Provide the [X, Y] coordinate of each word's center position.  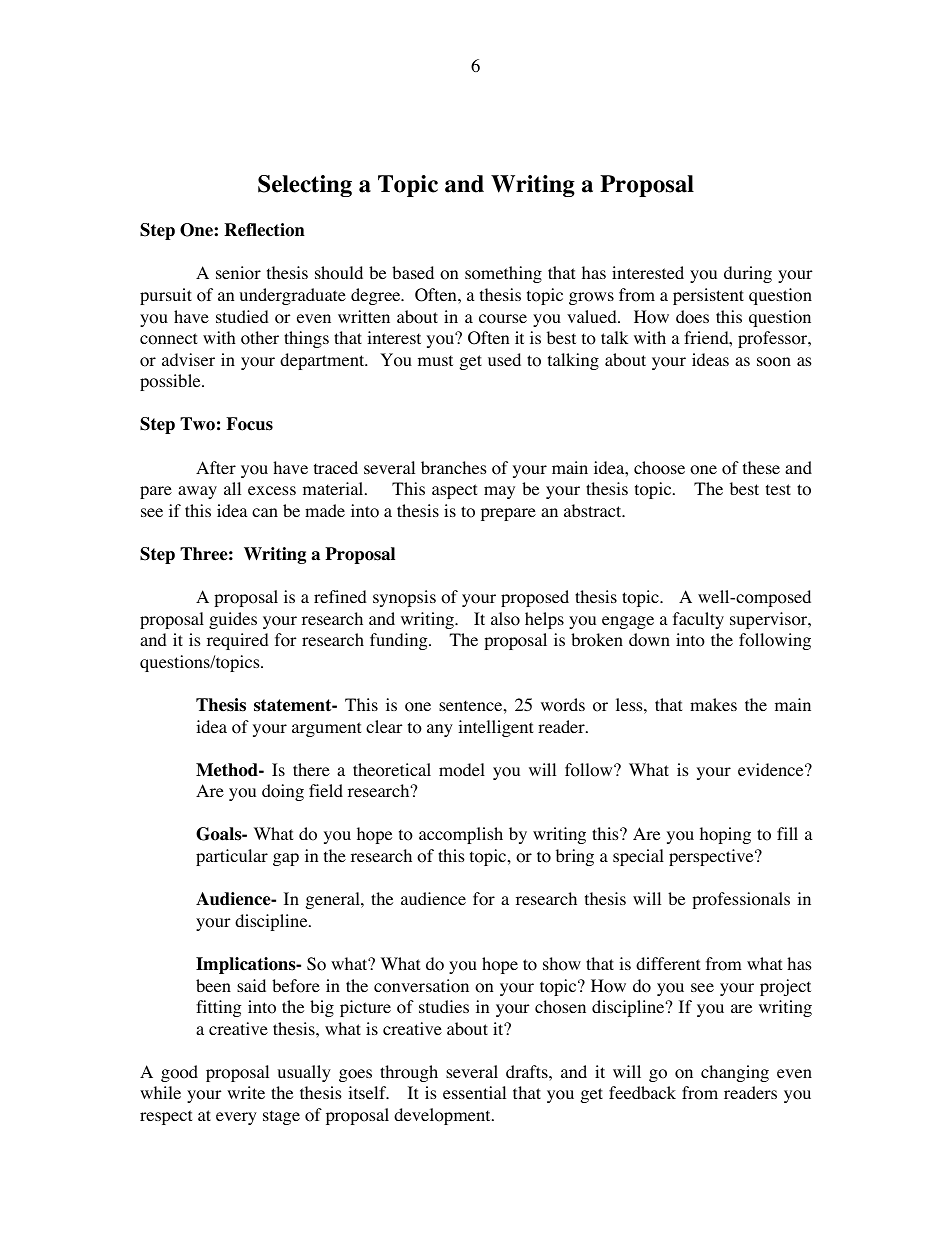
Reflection [264, 230]
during [748, 274]
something [503, 274]
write [246, 1092]
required [238, 641]
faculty [698, 620]
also [505, 619]
